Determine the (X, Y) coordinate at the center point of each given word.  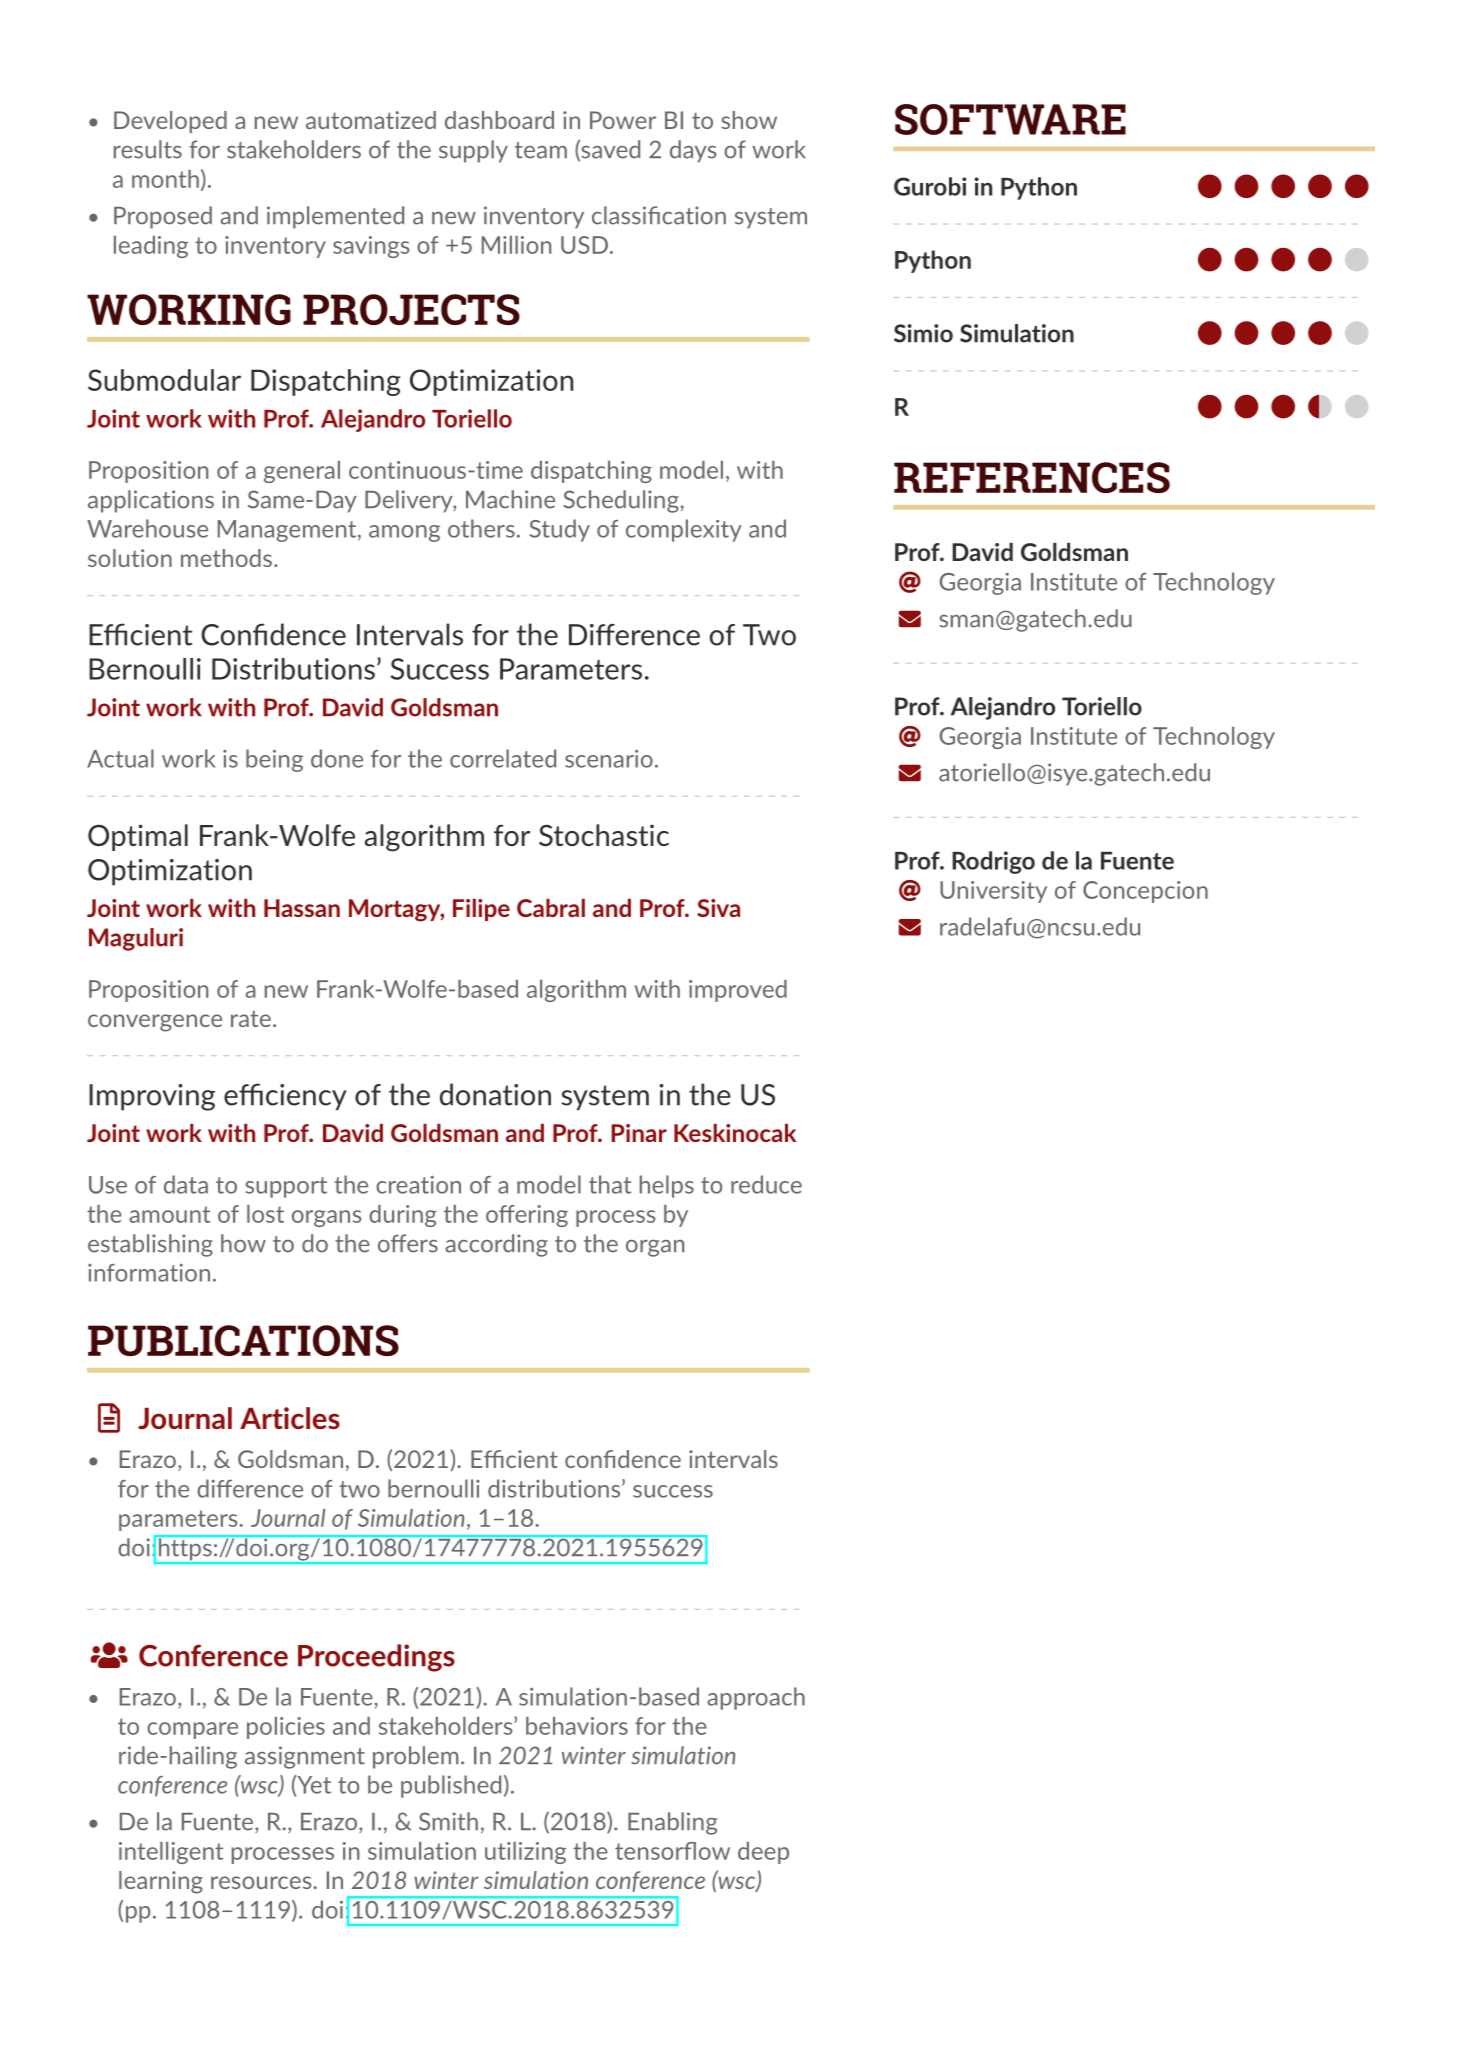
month (165, 179)
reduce (766, 1184)
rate (251, 1018)
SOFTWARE (1010, 119)
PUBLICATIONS (243, 1340)
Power (623, 120)
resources (262, 1882)
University (993, 892)
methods (226, 558)
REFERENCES (1032, 477)
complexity (684, 530)
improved (738, 991)
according (496, 1245)
